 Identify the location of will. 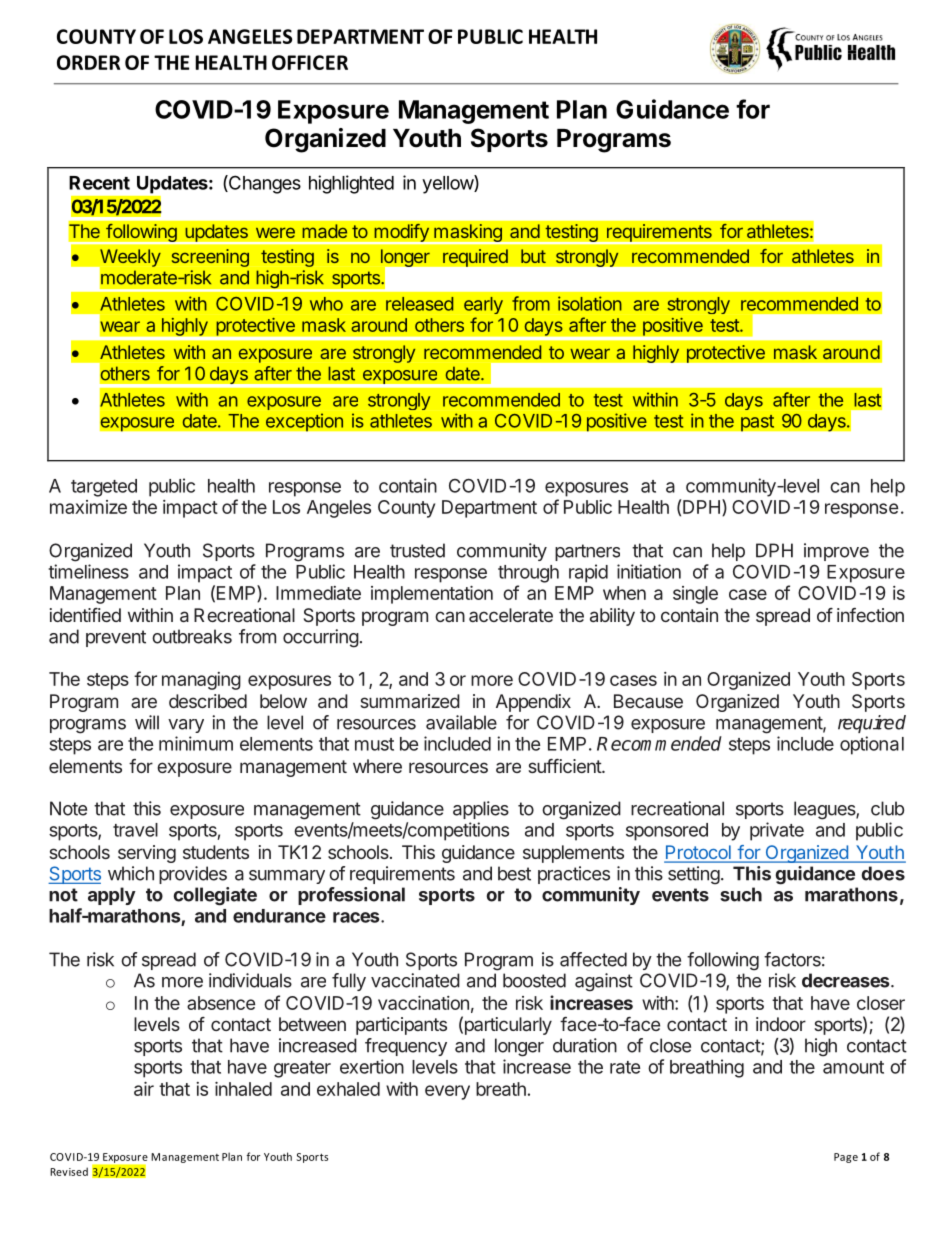
(147, 722).
